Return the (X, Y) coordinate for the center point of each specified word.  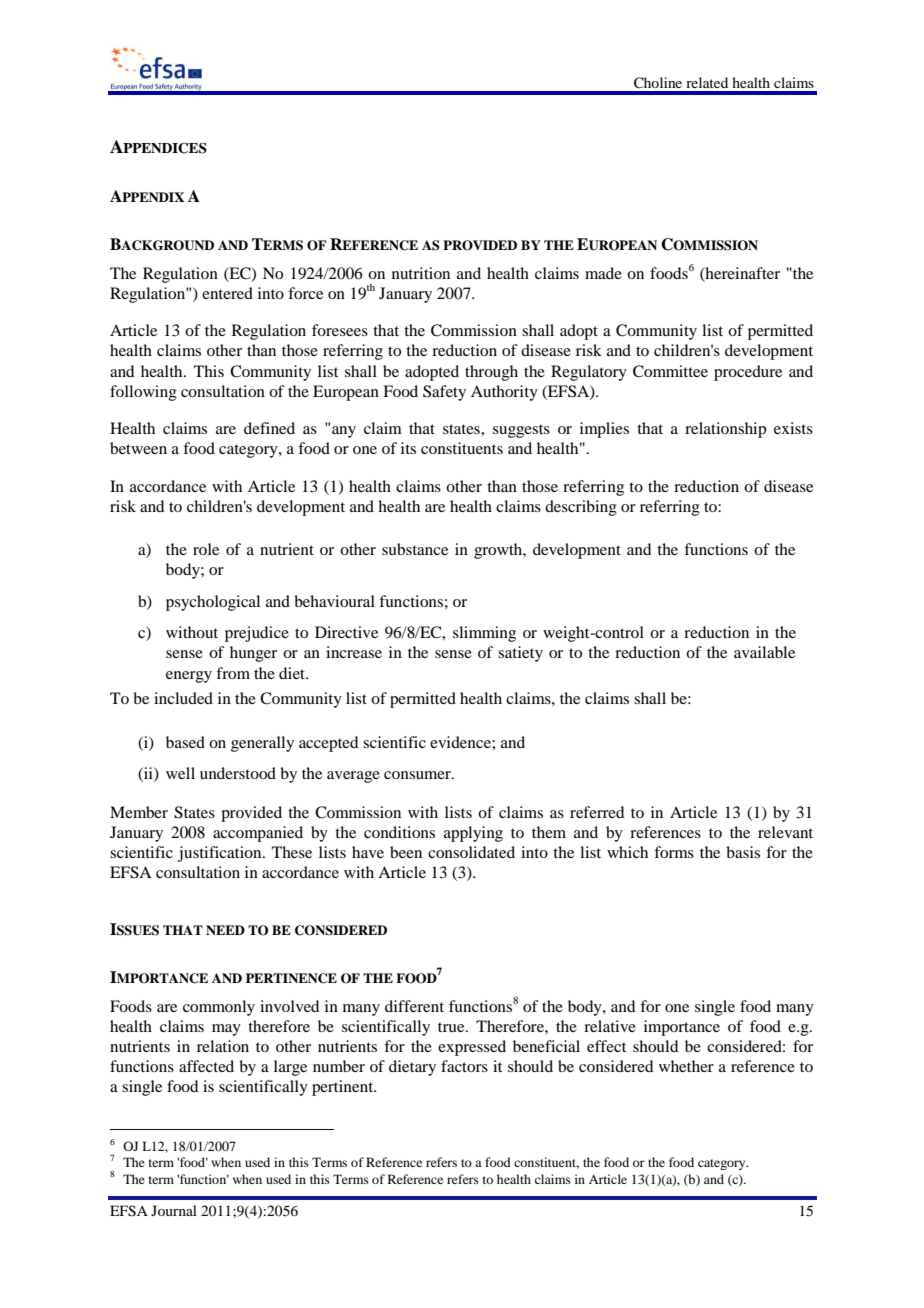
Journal (174, 1210)
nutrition (421, 273)
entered (227, 293)
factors (464, 1066)
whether (686, 1066)
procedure (748, 373)
